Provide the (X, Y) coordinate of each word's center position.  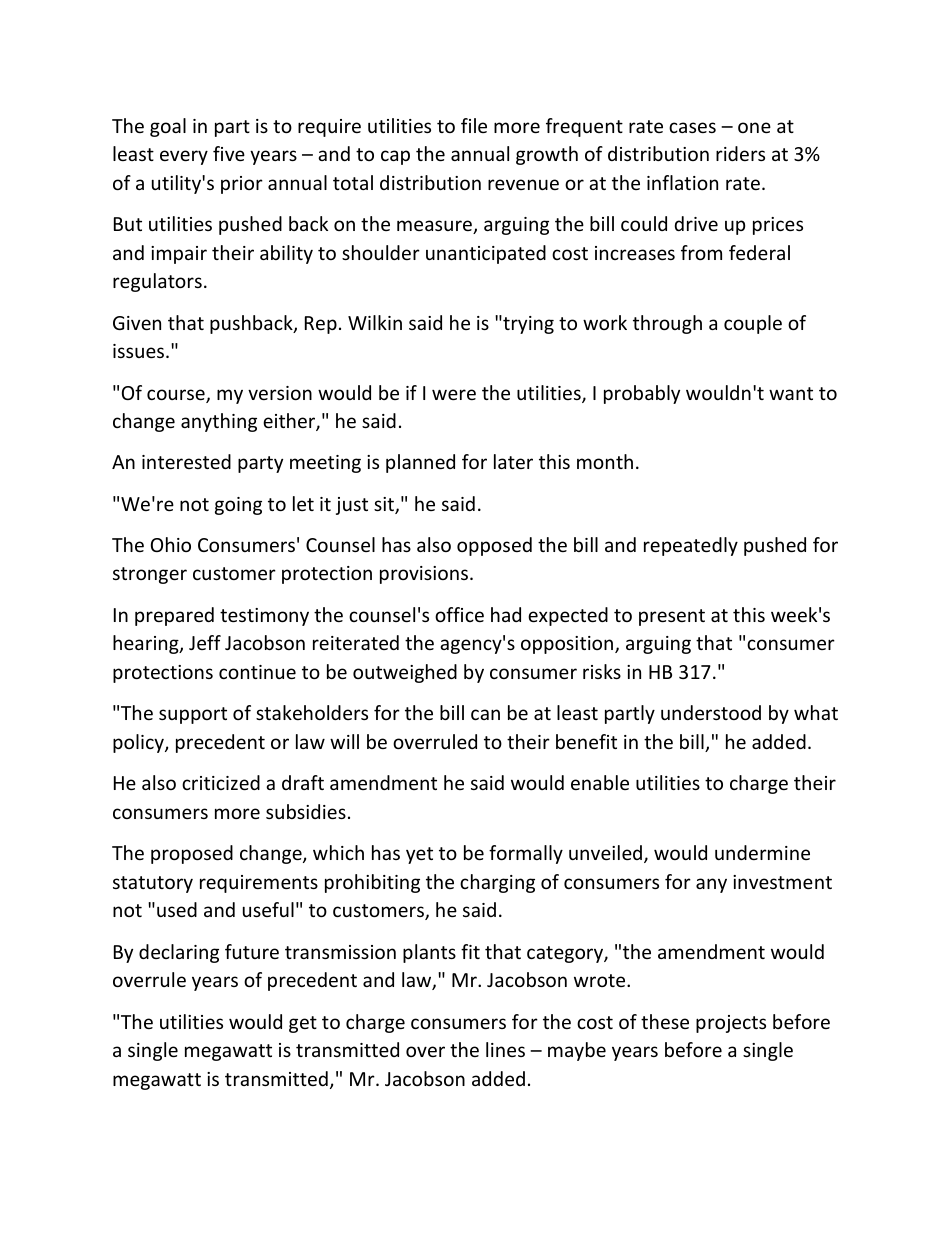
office (459, 614)
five (229, 153)
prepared (174, 616)
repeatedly (691, 546)
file (474, 125)
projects (731, 1024)
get (303, 1024)
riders (740, 153)
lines (505, 1049)
